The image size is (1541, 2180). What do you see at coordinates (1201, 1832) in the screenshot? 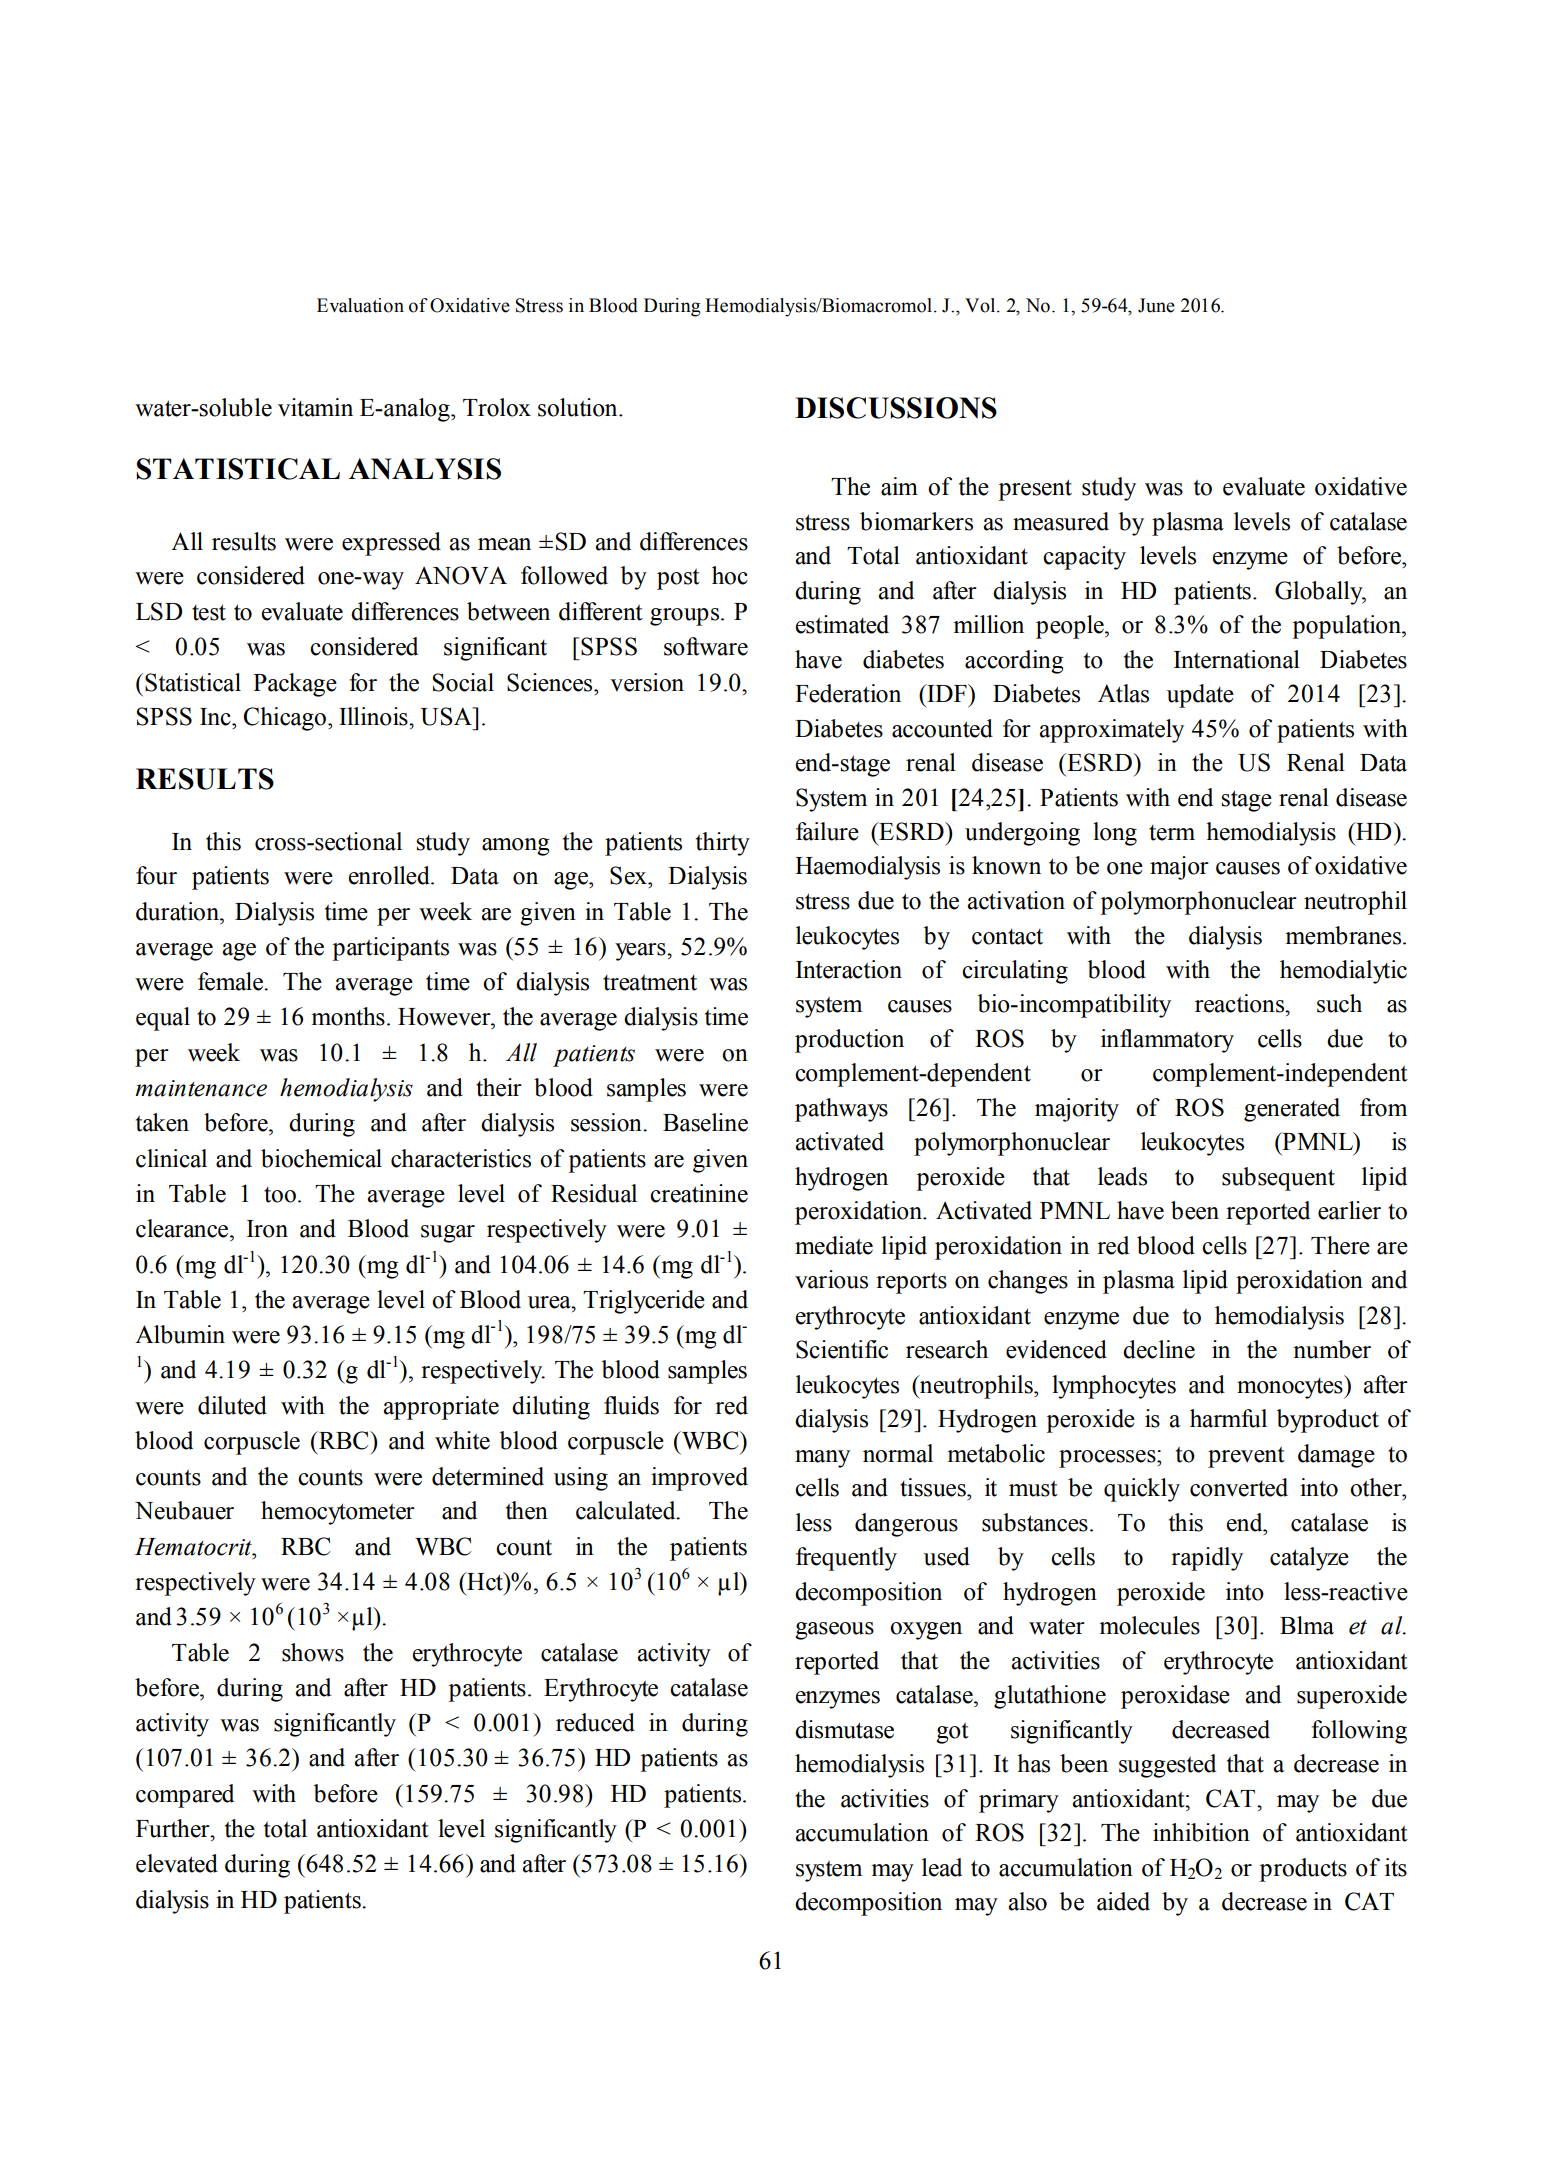
I see `inhibition` at bounding box center [1201, 1832].
